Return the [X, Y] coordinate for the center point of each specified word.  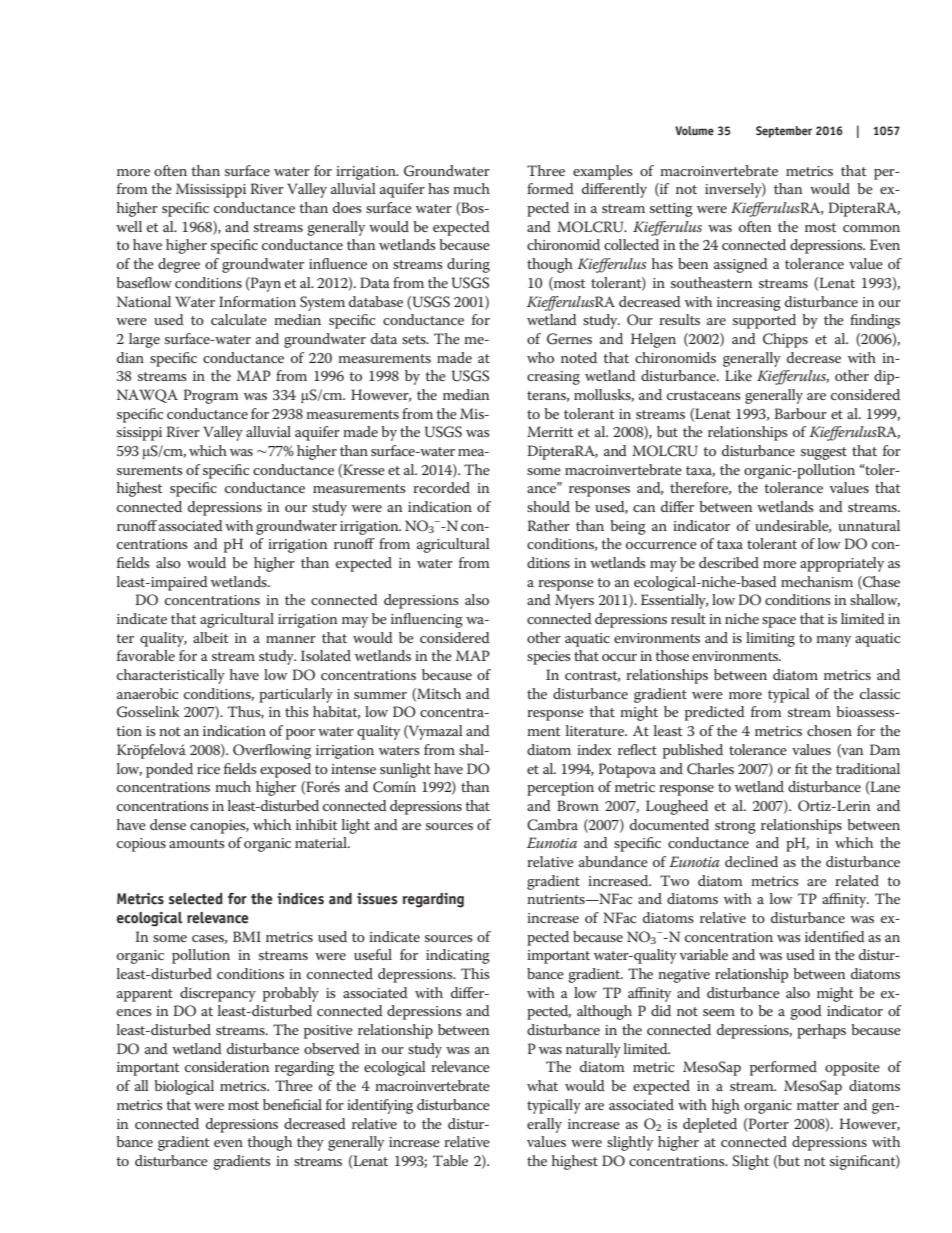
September [784, 132]
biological [184, 1087]
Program [211, 396]
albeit [211, 637]
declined [751, 861]
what [542, 1085]
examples [603, 172]
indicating [458, 956]
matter [818, 1105]
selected [196, 899]
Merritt [550, 431]
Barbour [801, 413]
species [549, 658]
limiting [770, 639]
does [347, 207]
